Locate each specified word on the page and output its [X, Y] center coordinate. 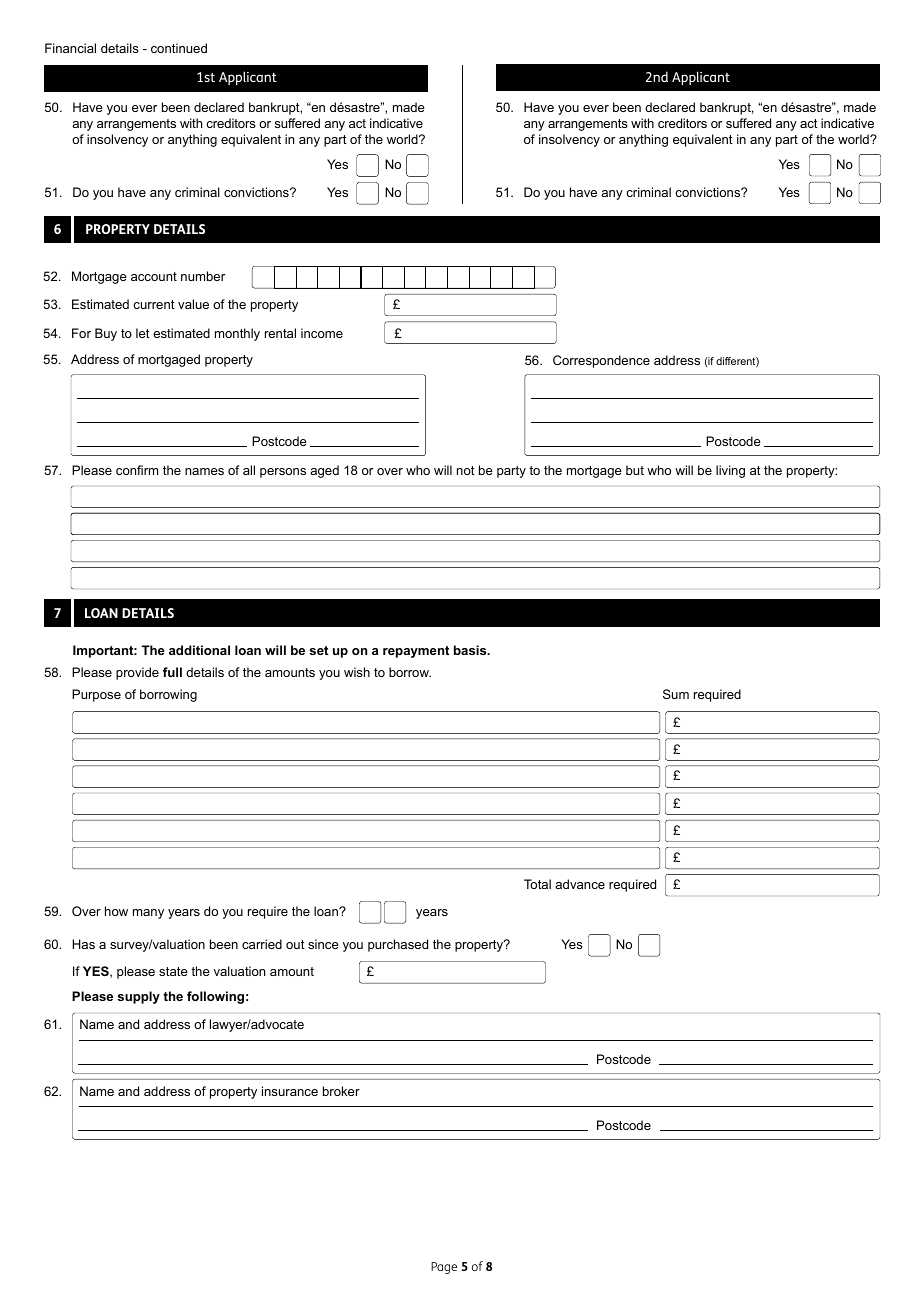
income [322, 333]
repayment [416, 652]
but [635, 470]
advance [580, 884]
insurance [290, 1091]
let [143, 333]
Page [444, 1268]
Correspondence [601, 361]
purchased [398, 945]
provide [137, 673]
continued [179, 48]
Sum [676, 694]
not [466, 470]
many [148, 914]
